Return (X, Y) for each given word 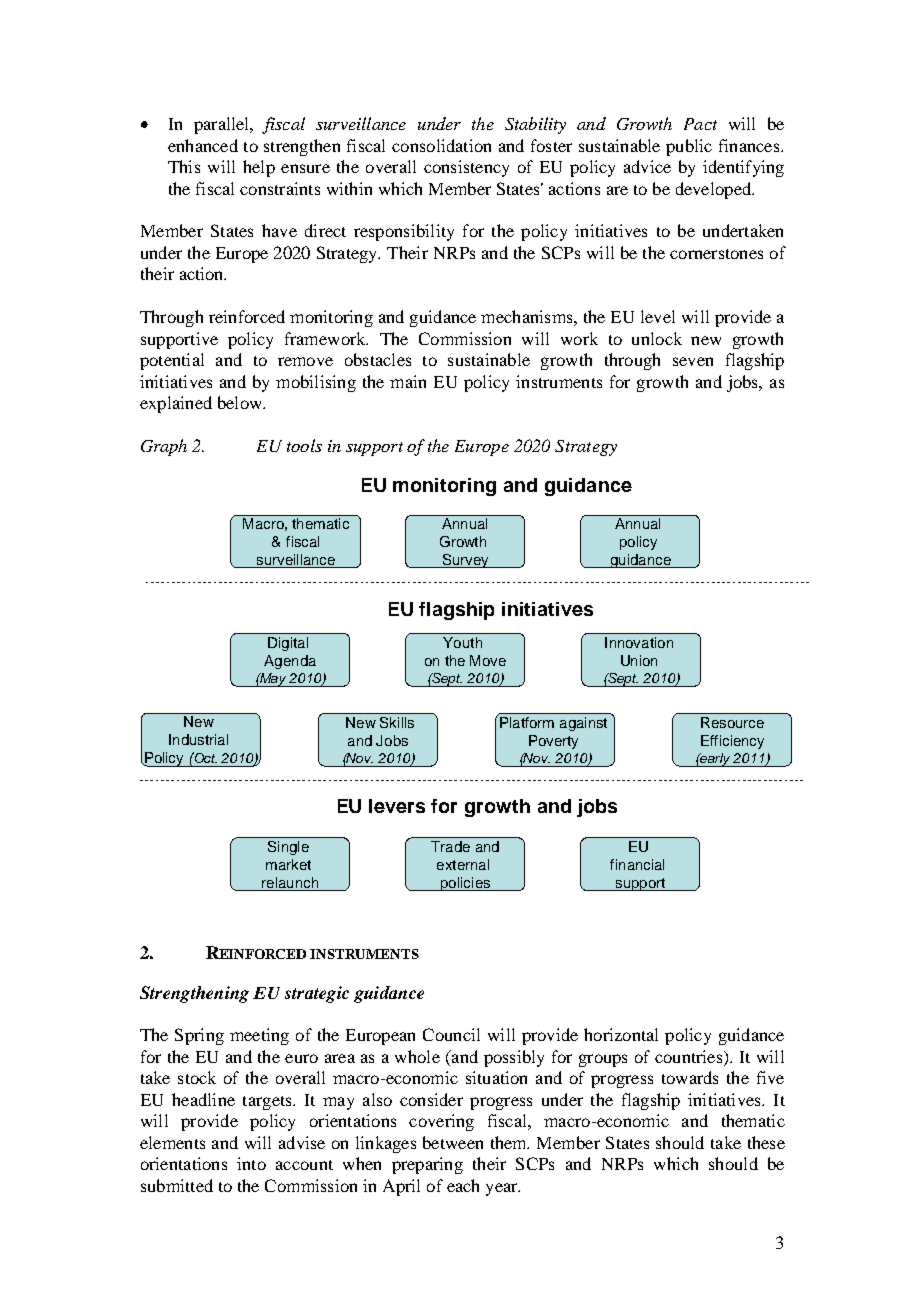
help (259, 168)
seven (693, 361)
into (251, 1163)
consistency (466, 168)
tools (304, 445)
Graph (164, 447)
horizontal (621, 1034)
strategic (317, 994)
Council (451, 1034)
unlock (657, 338)
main (408, 381)
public (689, 147)
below (241, 402)
